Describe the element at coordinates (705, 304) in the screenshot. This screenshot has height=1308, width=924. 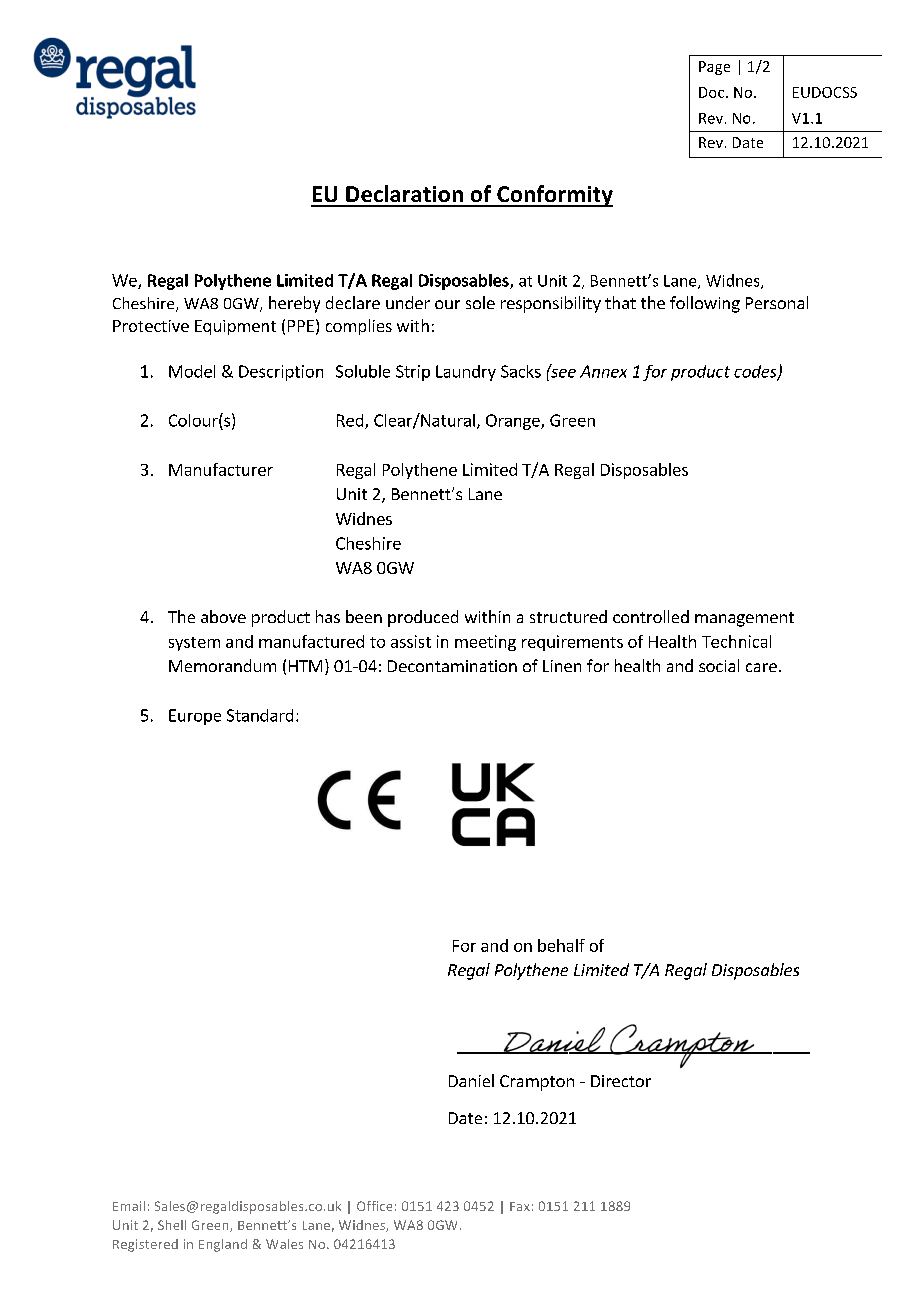
I see `following` at that location.
